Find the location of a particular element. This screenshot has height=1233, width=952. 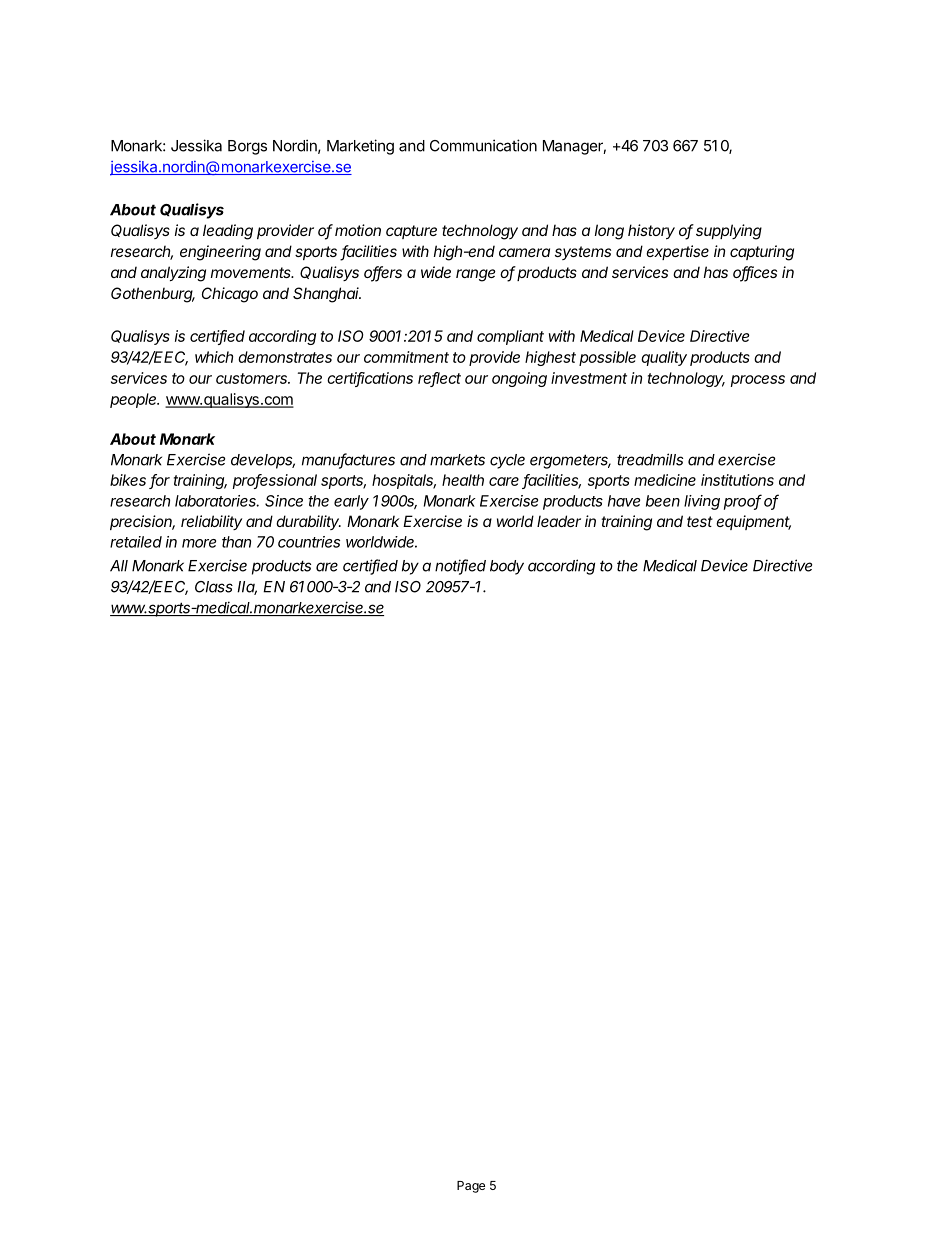

body is located at coordinates (507, 567).
